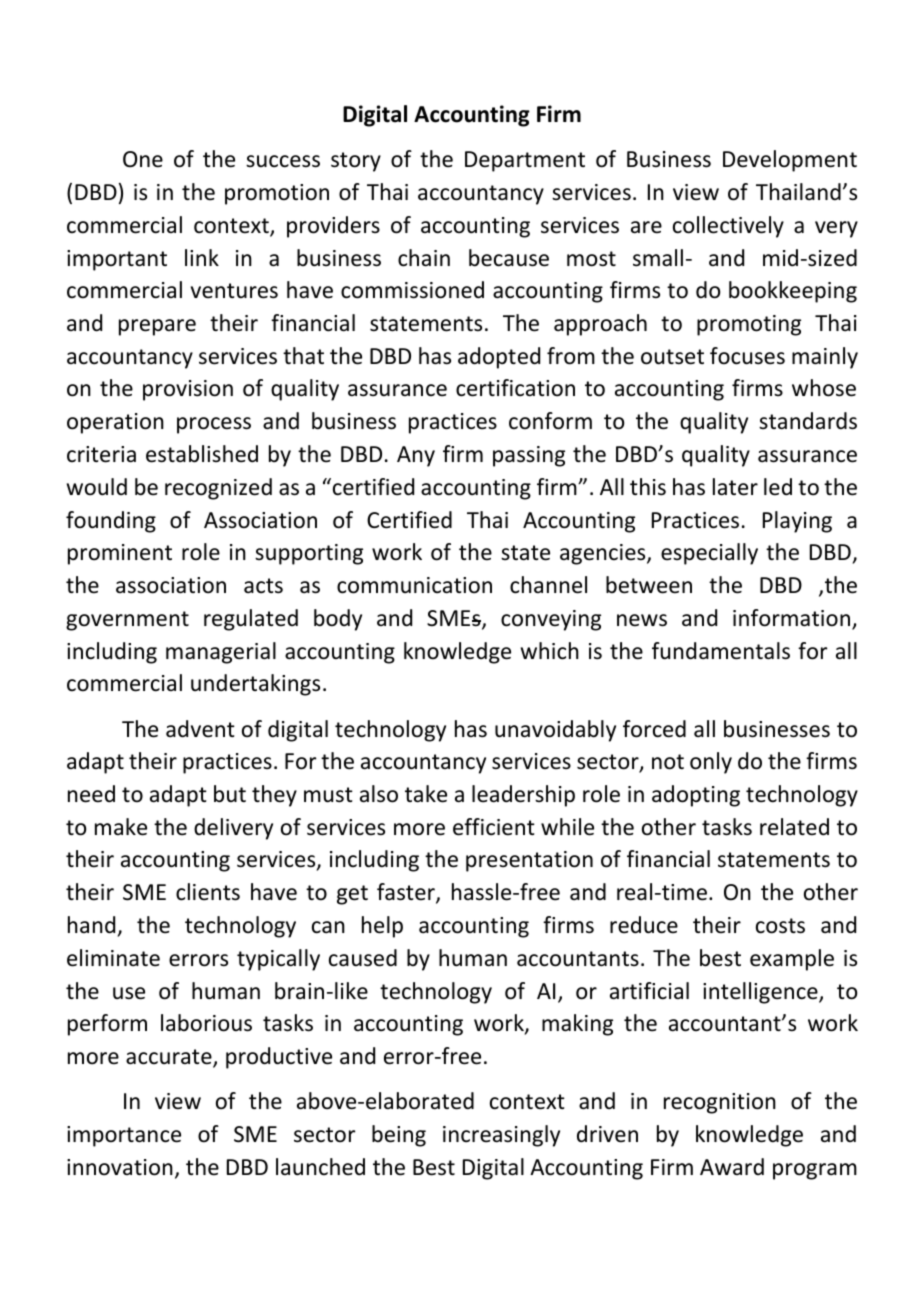  What do you see at coordinates (721, 651) in the screenshot?
I see `fundamentals` at bounding box center [721, 651].
